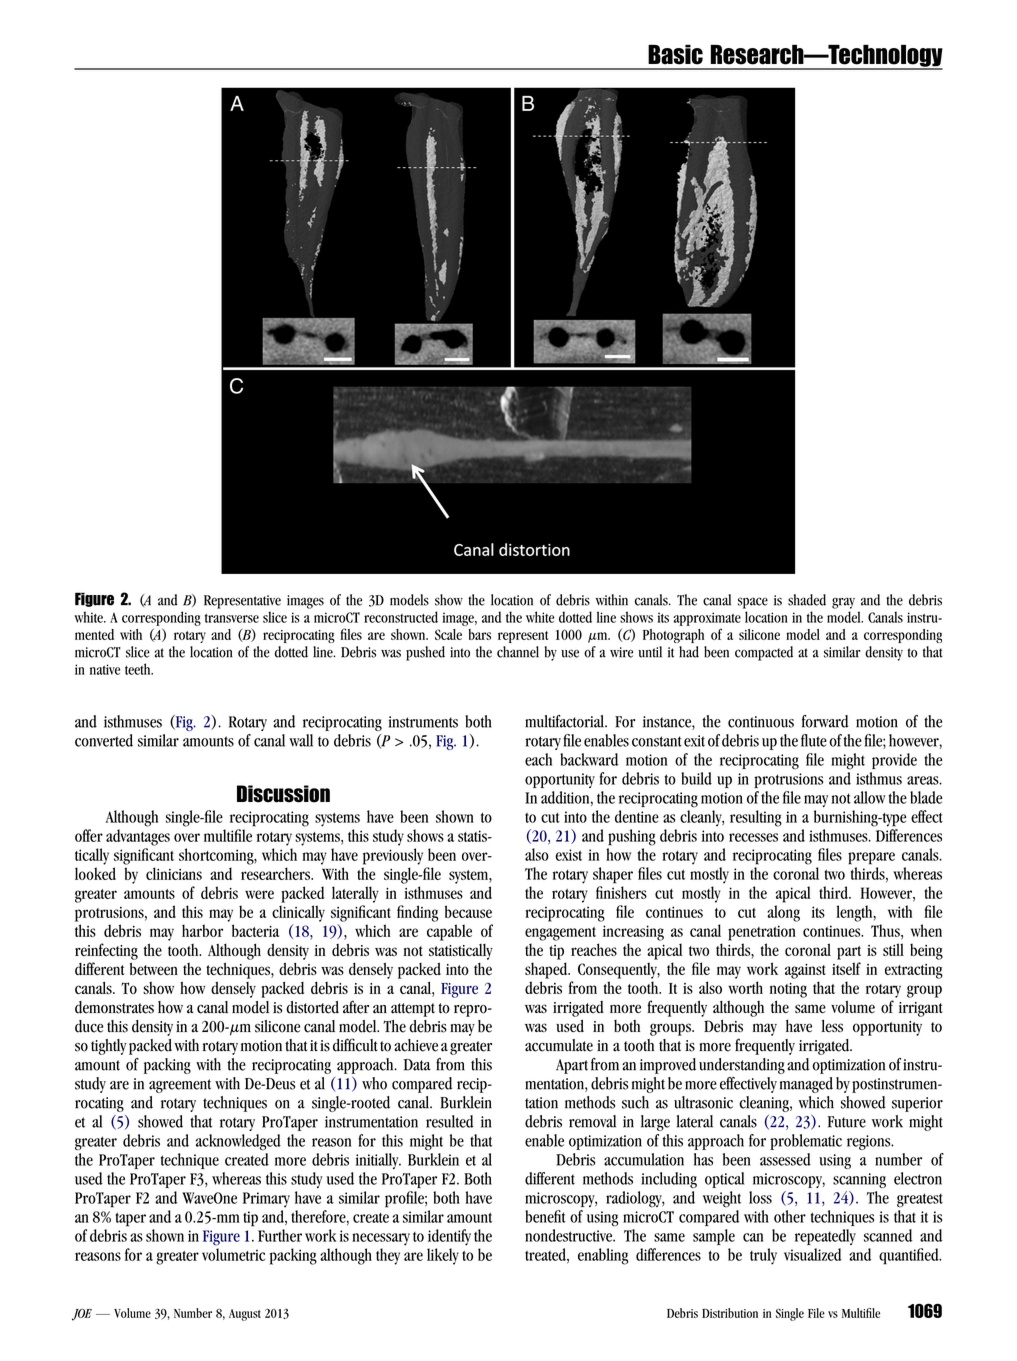 This screenshot has width=1017, height=1361. Describe the element at coordinates (401, 617) in the screenshot. I see `reconstructed` at that location.
